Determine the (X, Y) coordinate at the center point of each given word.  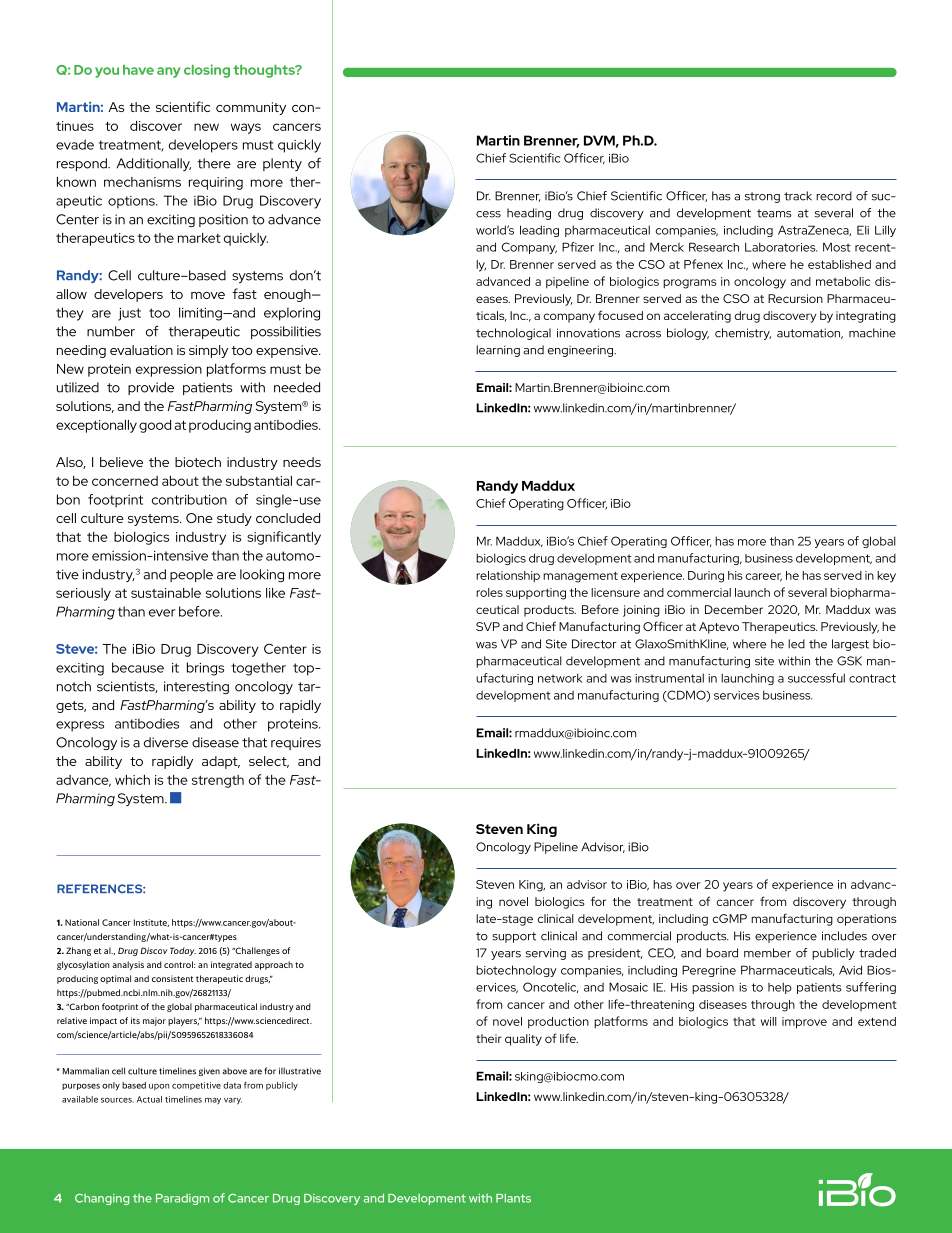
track (798, 196)
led (796, 644)
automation (810, 333)
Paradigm (182, 1199)
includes (844, 936)
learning (498, 351)
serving (546, 954)
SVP (488, 626)
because (138, 667)
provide (151, 388)
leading (539, 231)
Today (183, 951)
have (138, 69)
